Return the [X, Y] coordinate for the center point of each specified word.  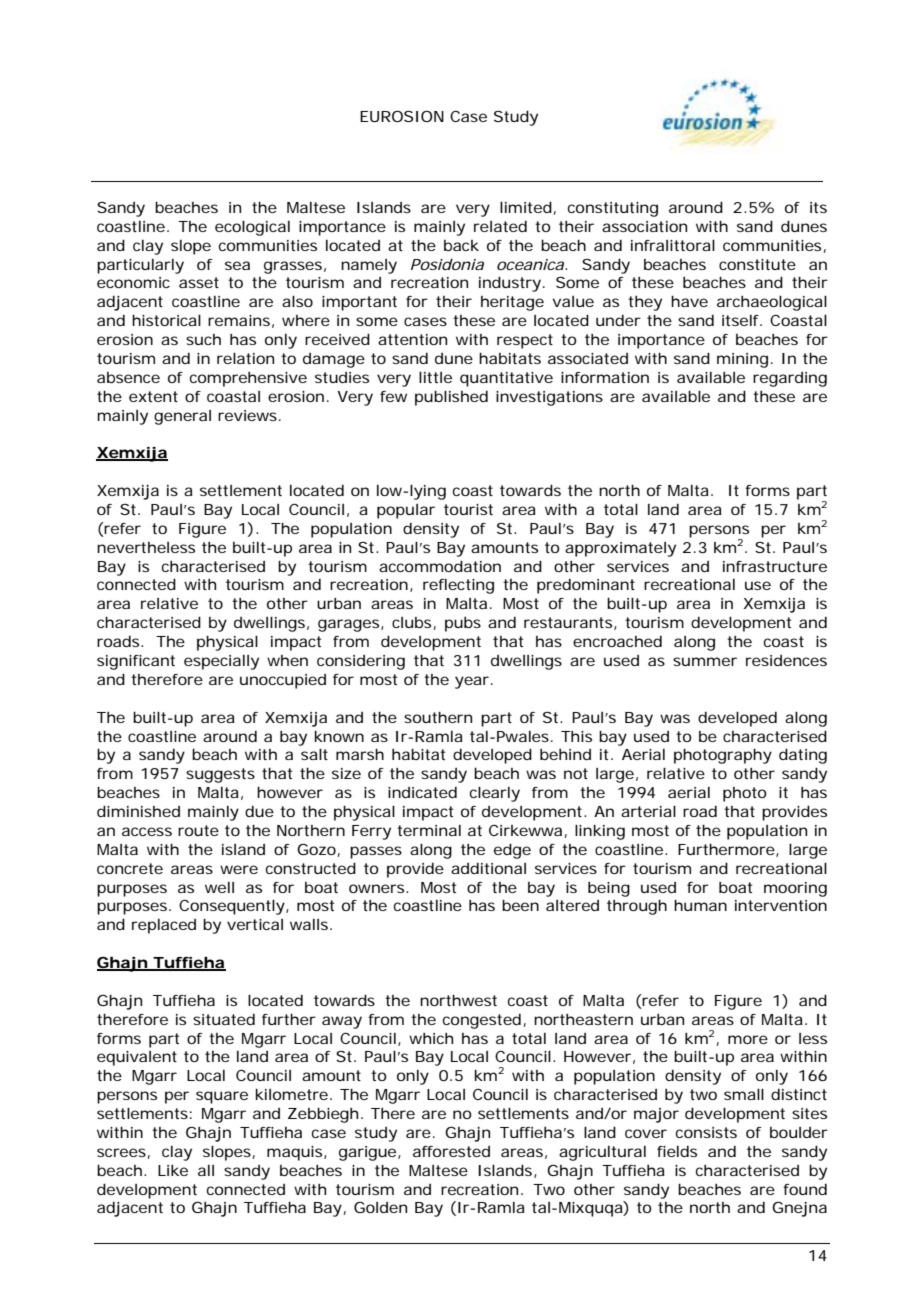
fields [677, 1151]
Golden [380, 1207]
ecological [252, 228]
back [461, 245]
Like [173, 1170]
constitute [757, 264]
